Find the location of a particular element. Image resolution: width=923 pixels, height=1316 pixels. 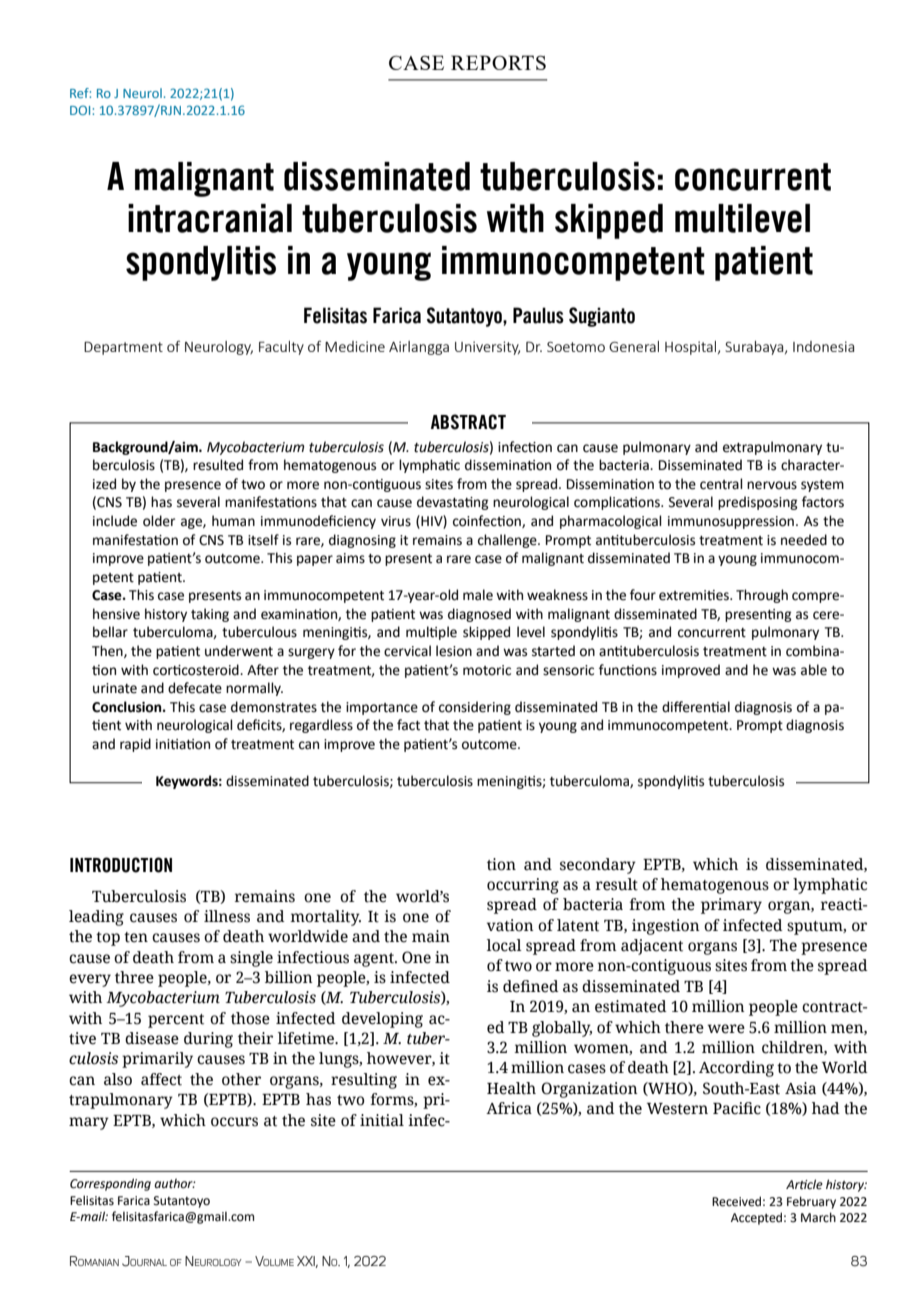

corticosteroid is located at coordinates (197, 670).
